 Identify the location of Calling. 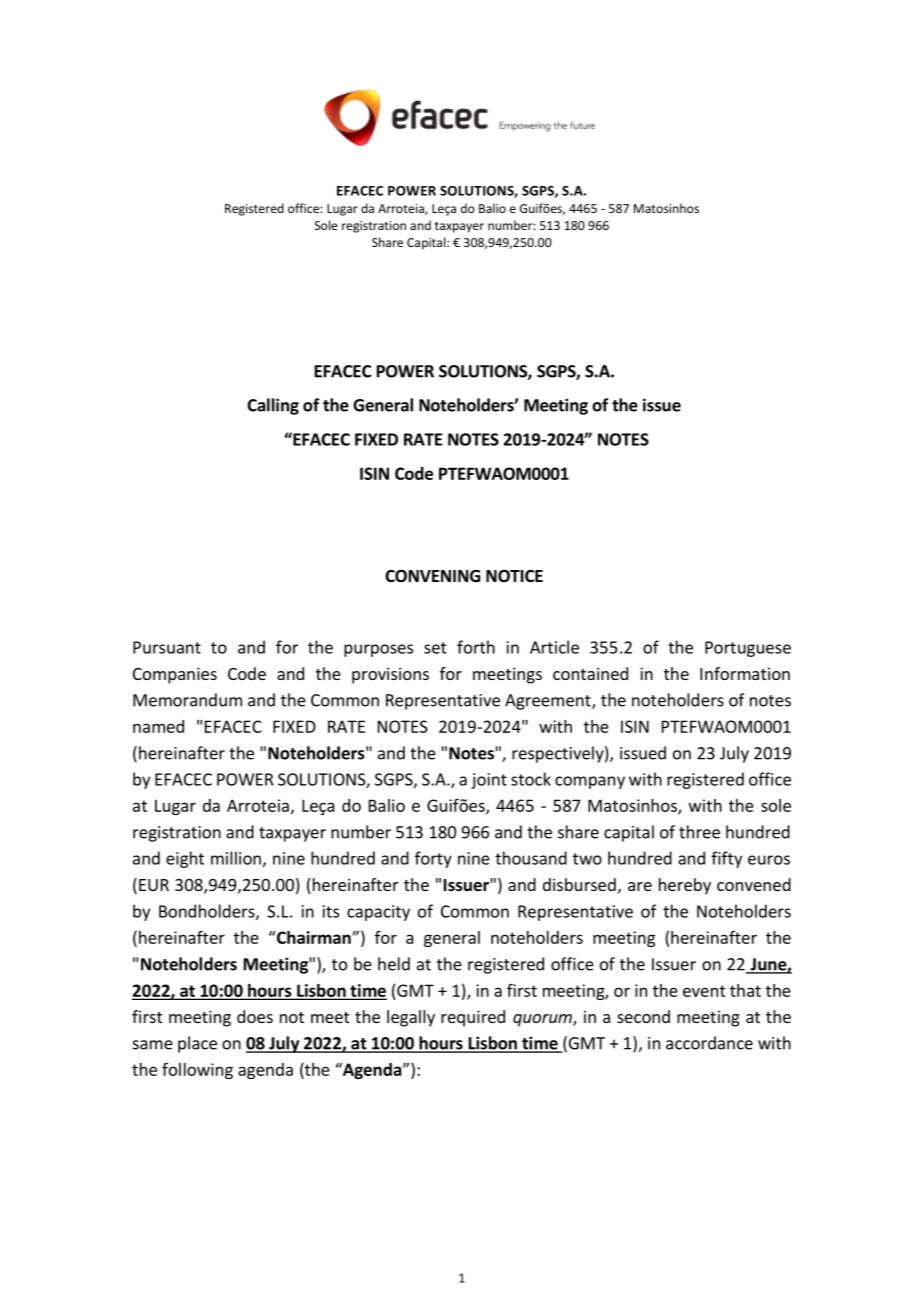
(273, 406).
